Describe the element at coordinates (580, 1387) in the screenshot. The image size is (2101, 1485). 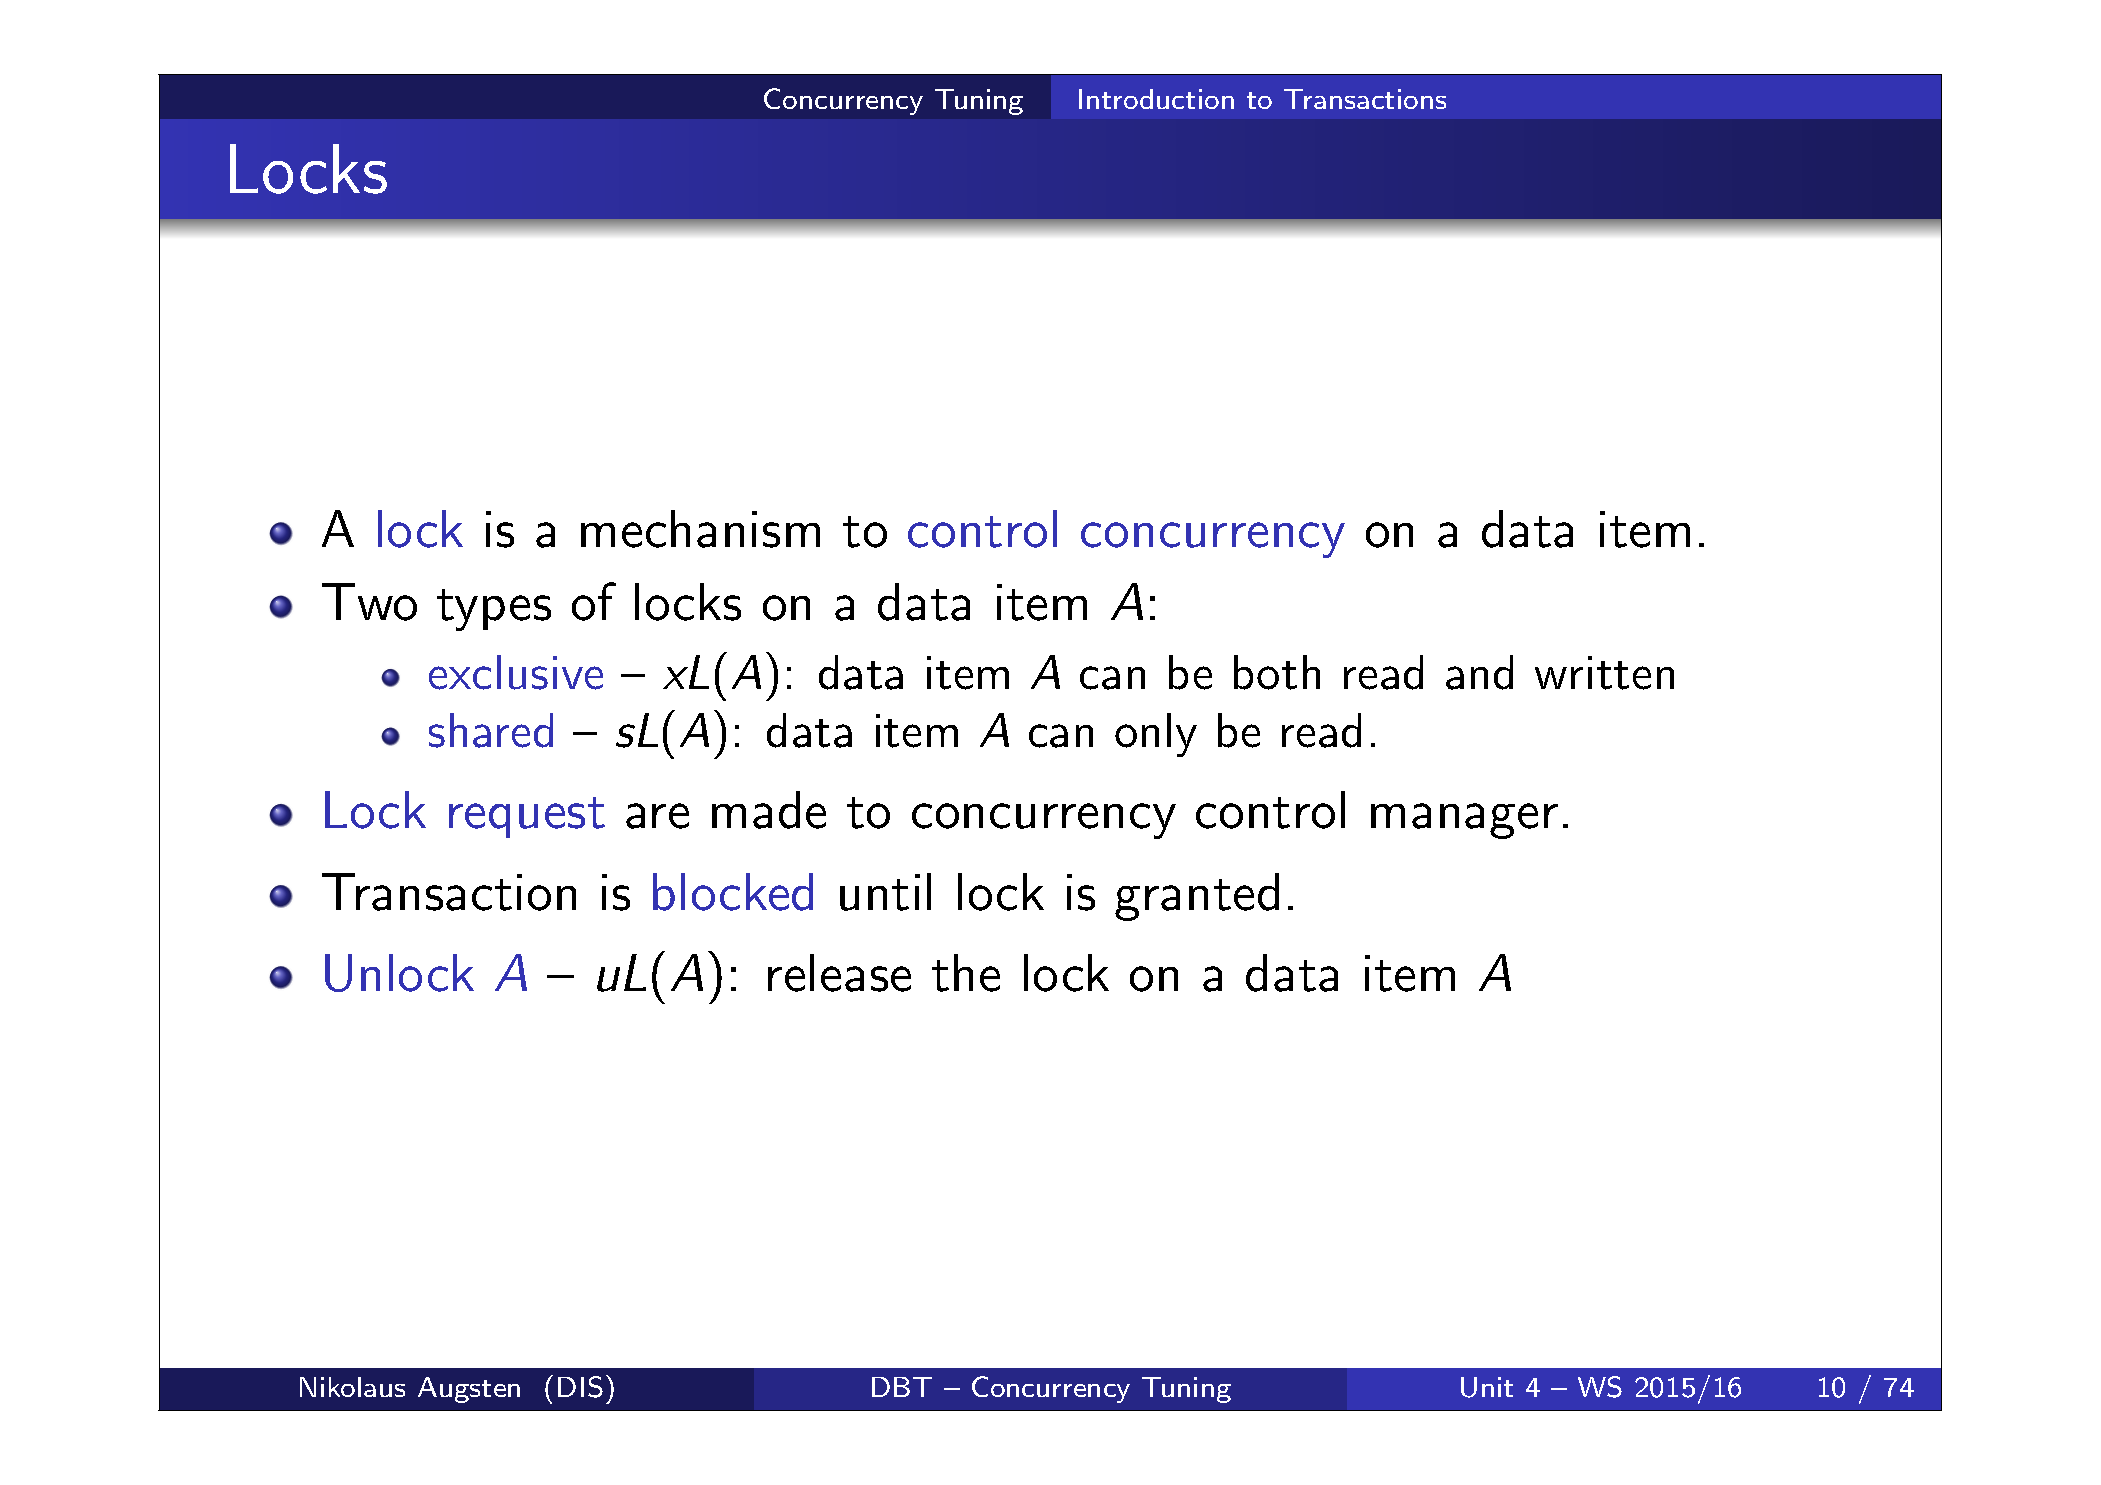
I see `DIS` at that location.
